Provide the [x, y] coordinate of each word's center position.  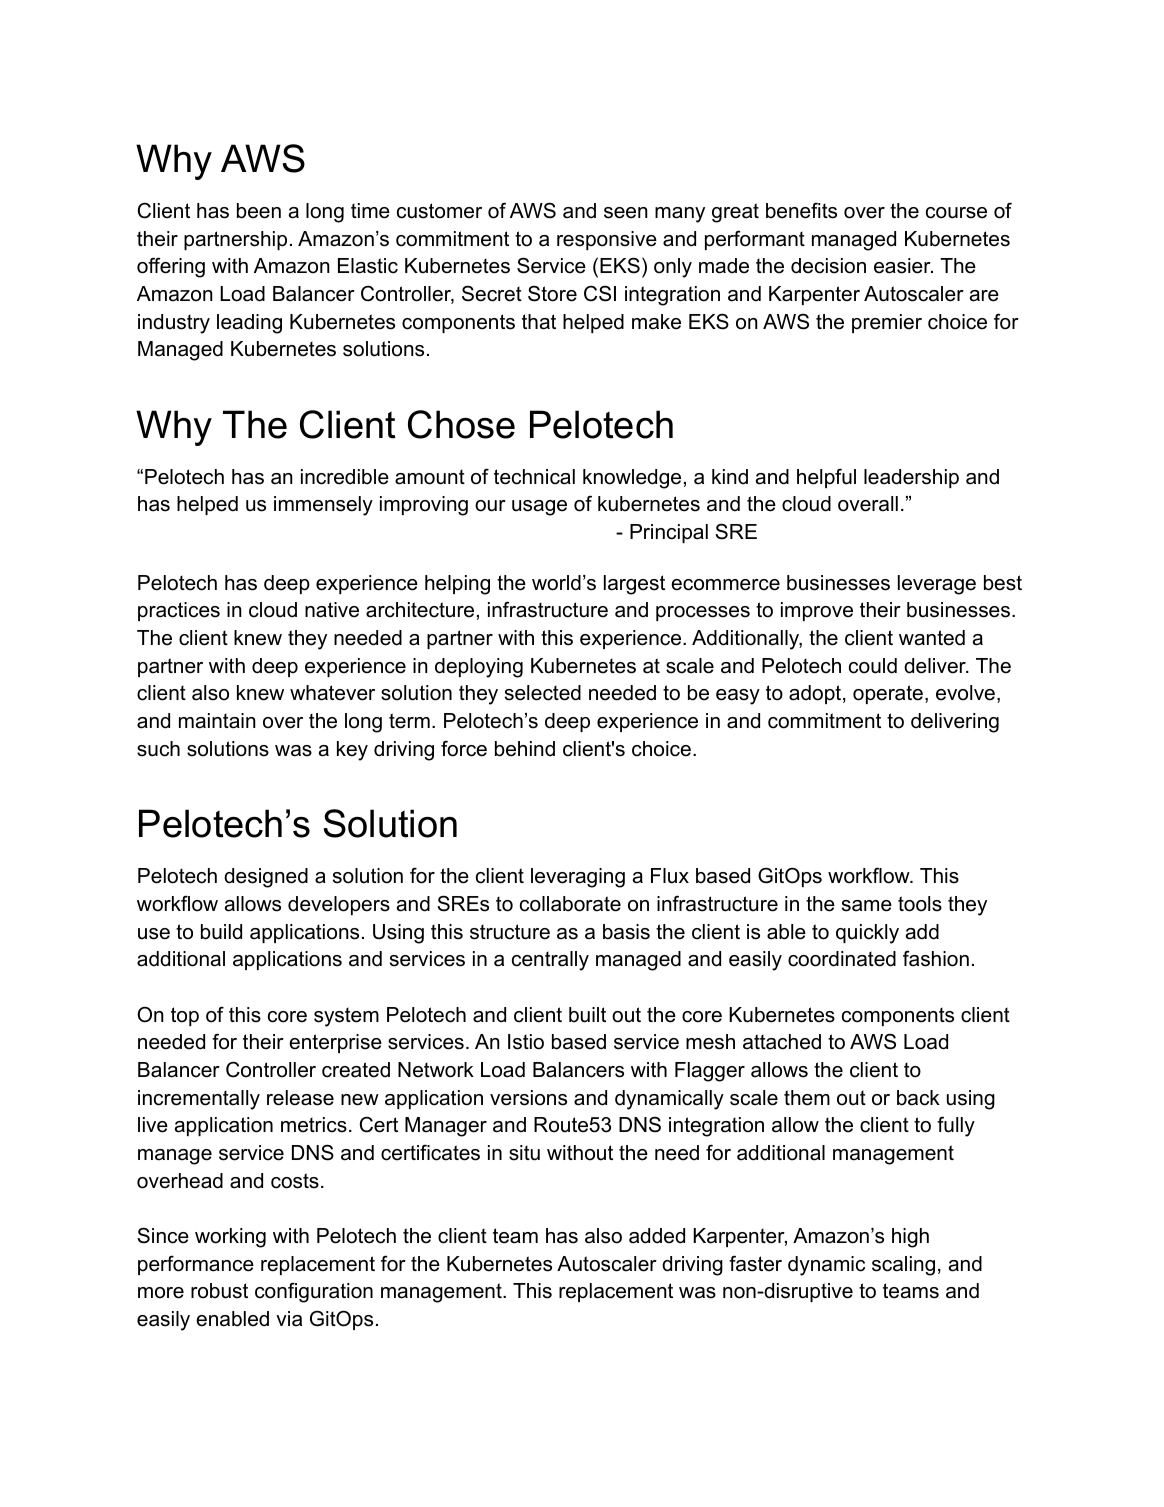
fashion [936, 958]
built [587, 1015]
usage [539, 508]
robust [219, 1291]
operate [888, 694]
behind [525, 749]
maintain [217, 721]
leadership [911, 478]
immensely [323, 506]
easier [903, 266]
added [657, 1236]
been [259, 211]
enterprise [335, 1043]
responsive [607, 240]
